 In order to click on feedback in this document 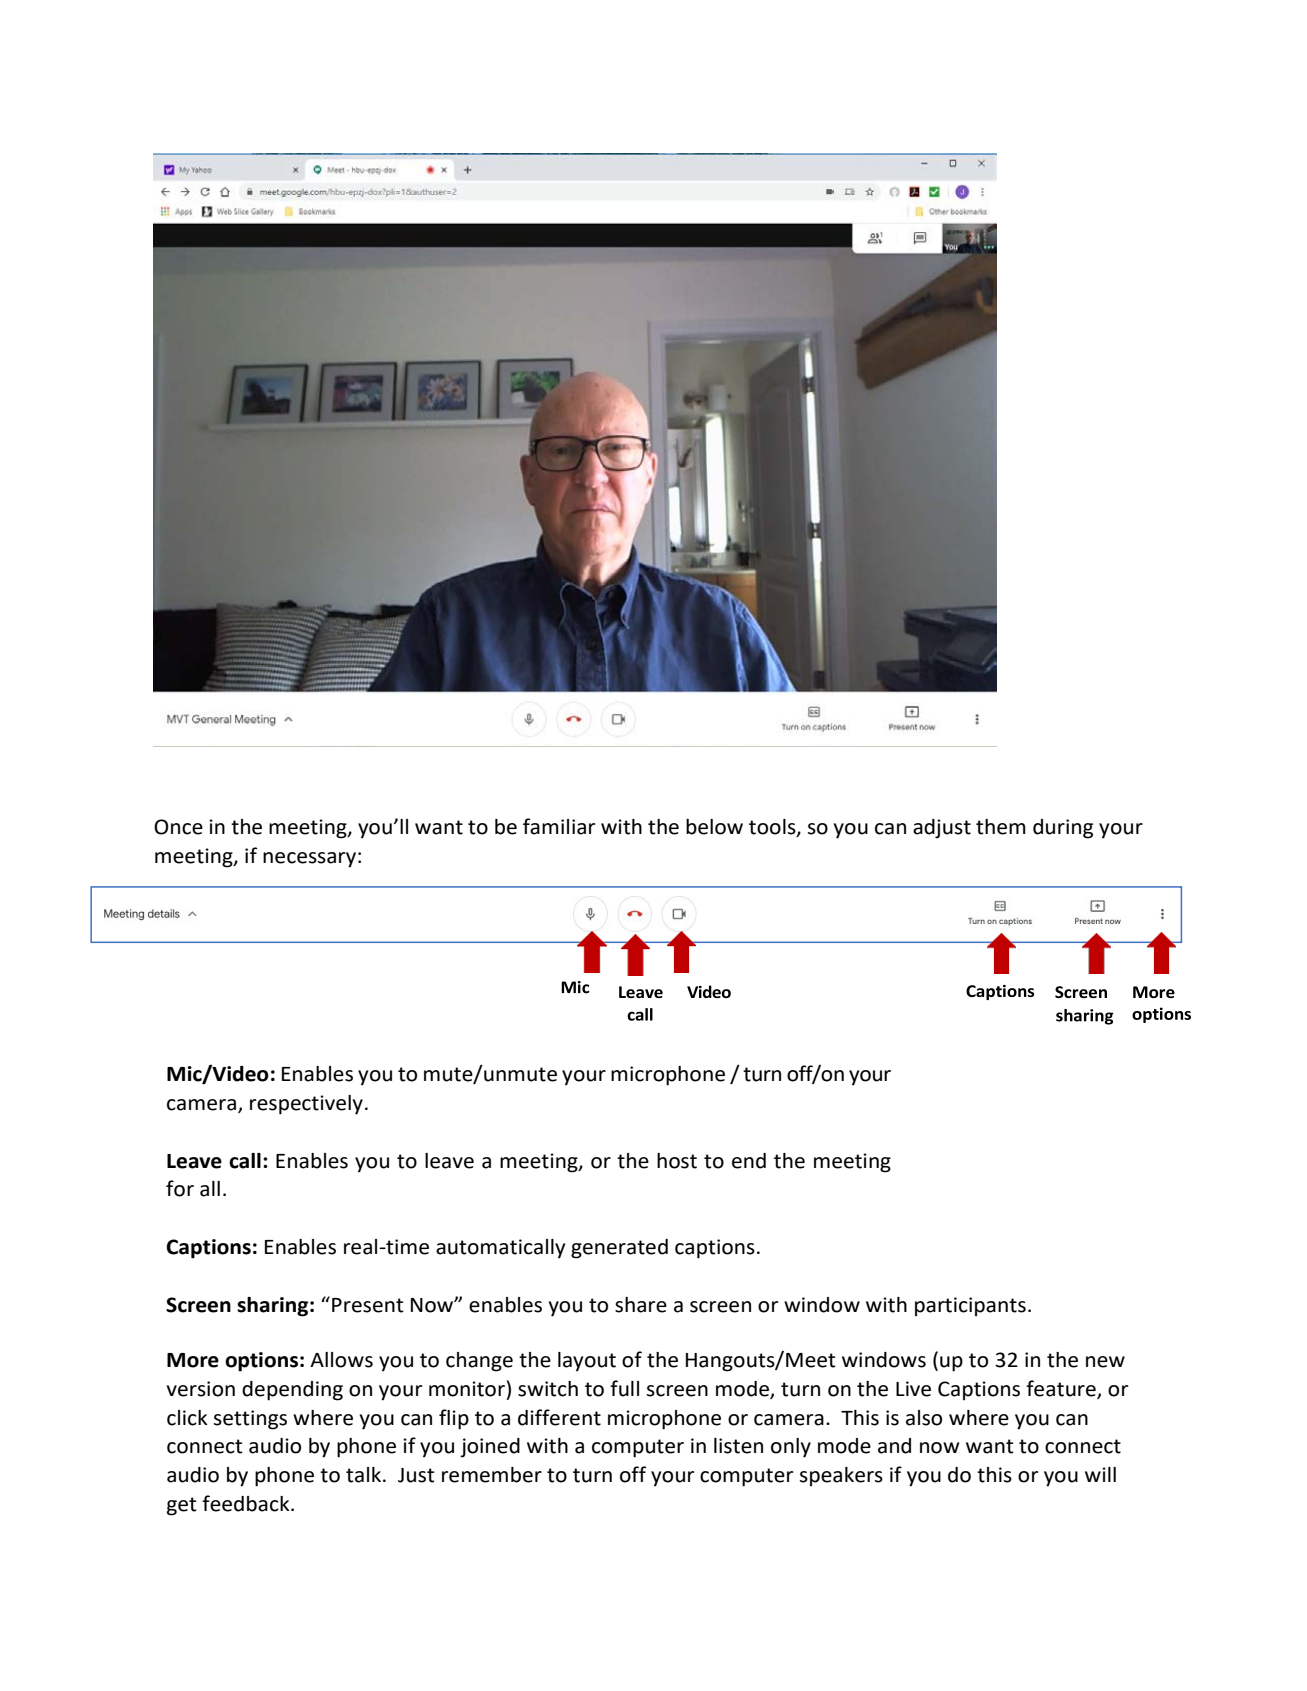, I will do `click(247, 1503)`.
